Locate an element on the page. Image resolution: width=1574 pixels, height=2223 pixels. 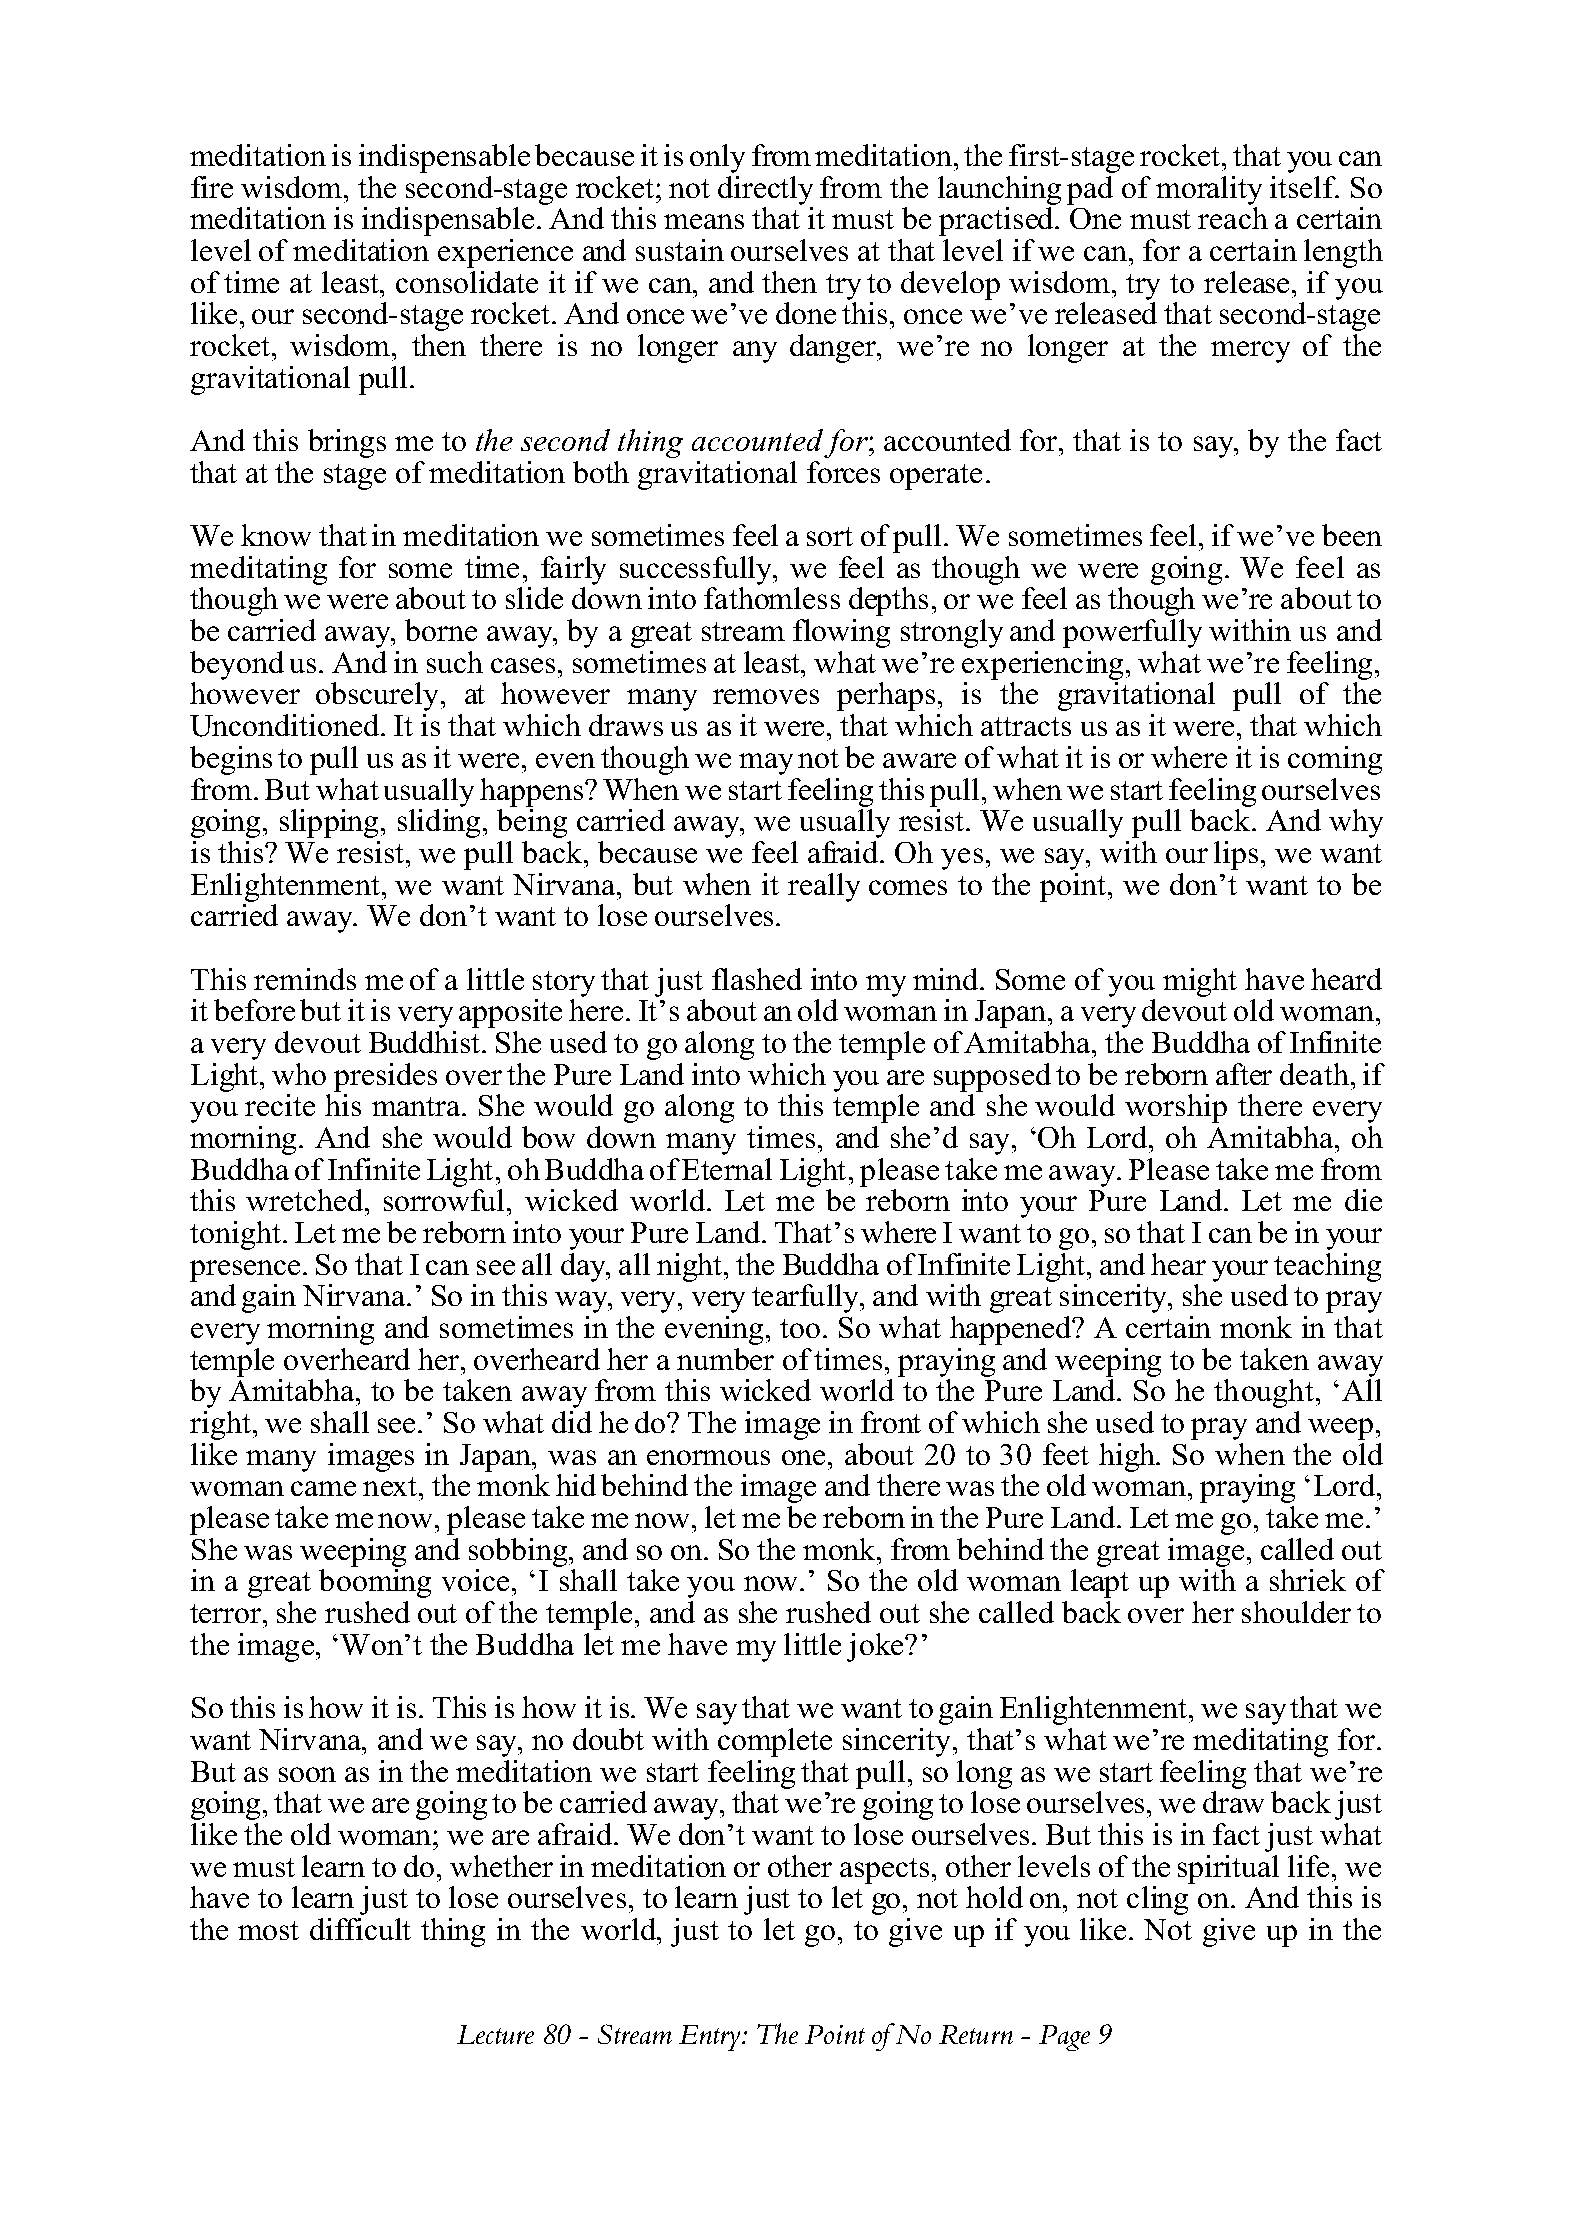
directly is located at coordinates (765, 190).
